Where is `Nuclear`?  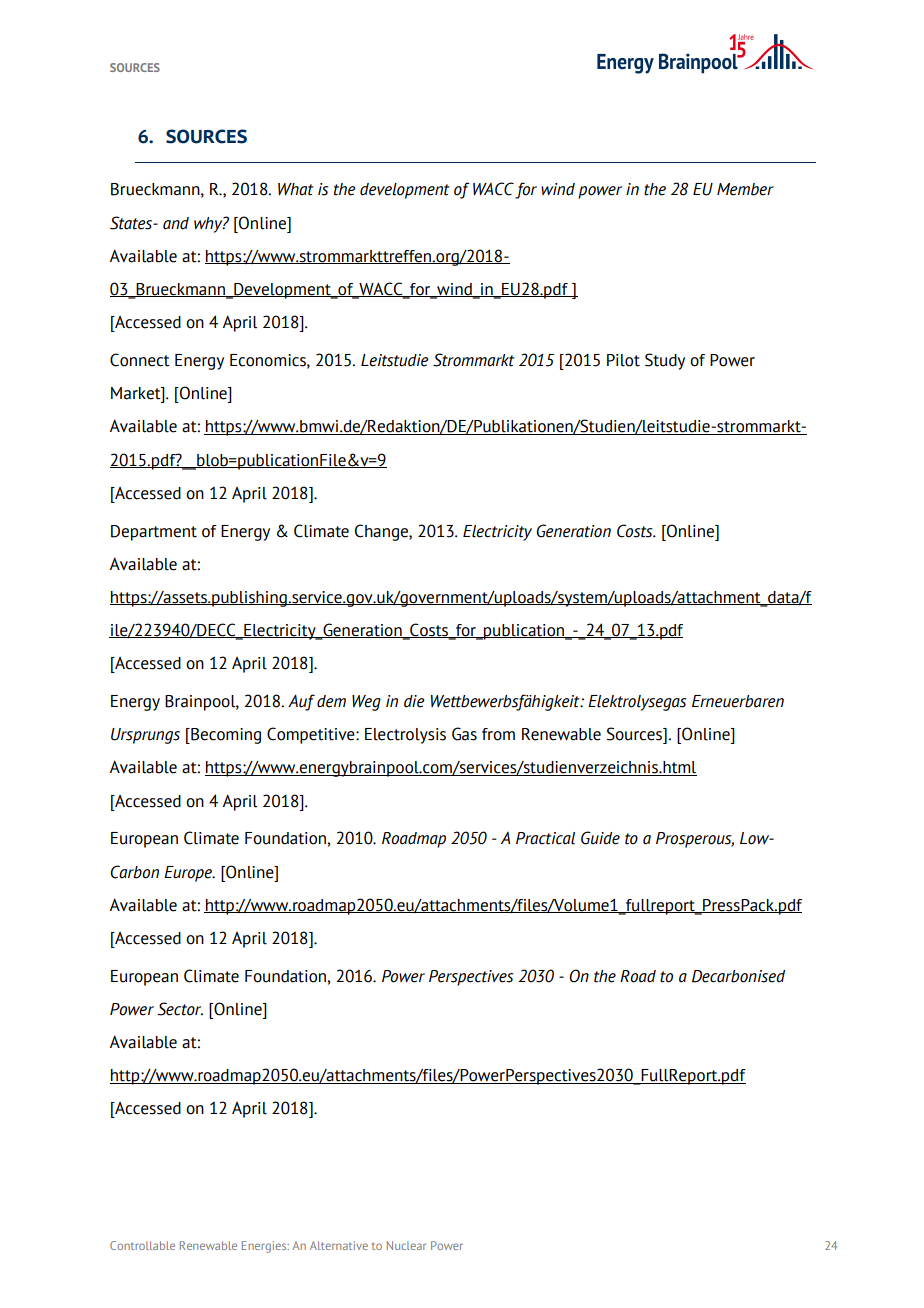
Nuclear is located at coordinates (406, 1245).
